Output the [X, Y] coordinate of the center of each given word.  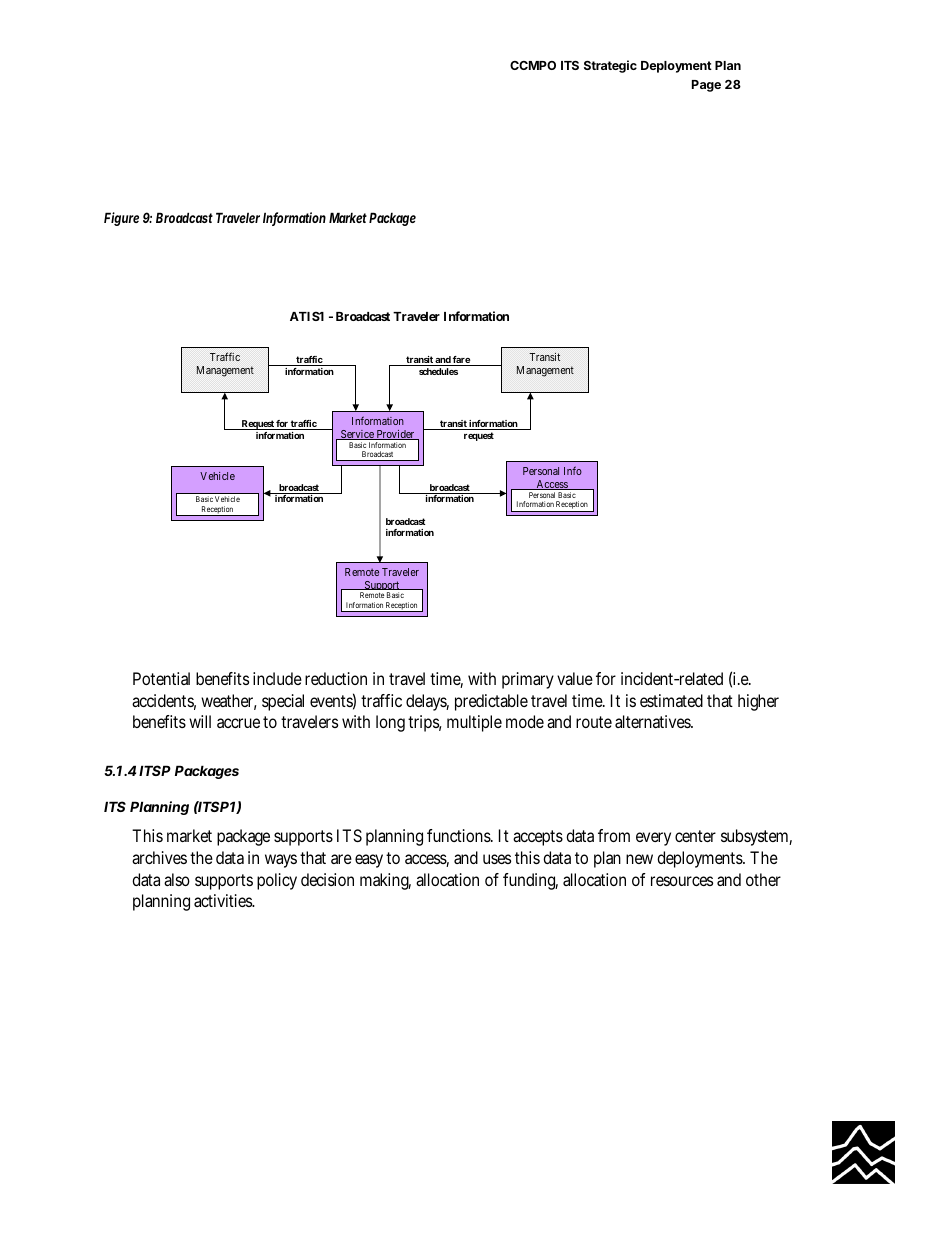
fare [461, 361]
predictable [491, 702]
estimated [671, 700]
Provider [396, 435]
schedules [438, 371]
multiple [474, 723]
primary [528, 680]
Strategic [610, 66]
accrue [238, 723]
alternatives [654, 721]
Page [706, 86]
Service [357, 435]
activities [224, 900]
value [575, 678]
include [277, 678]
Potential [161, 678]
